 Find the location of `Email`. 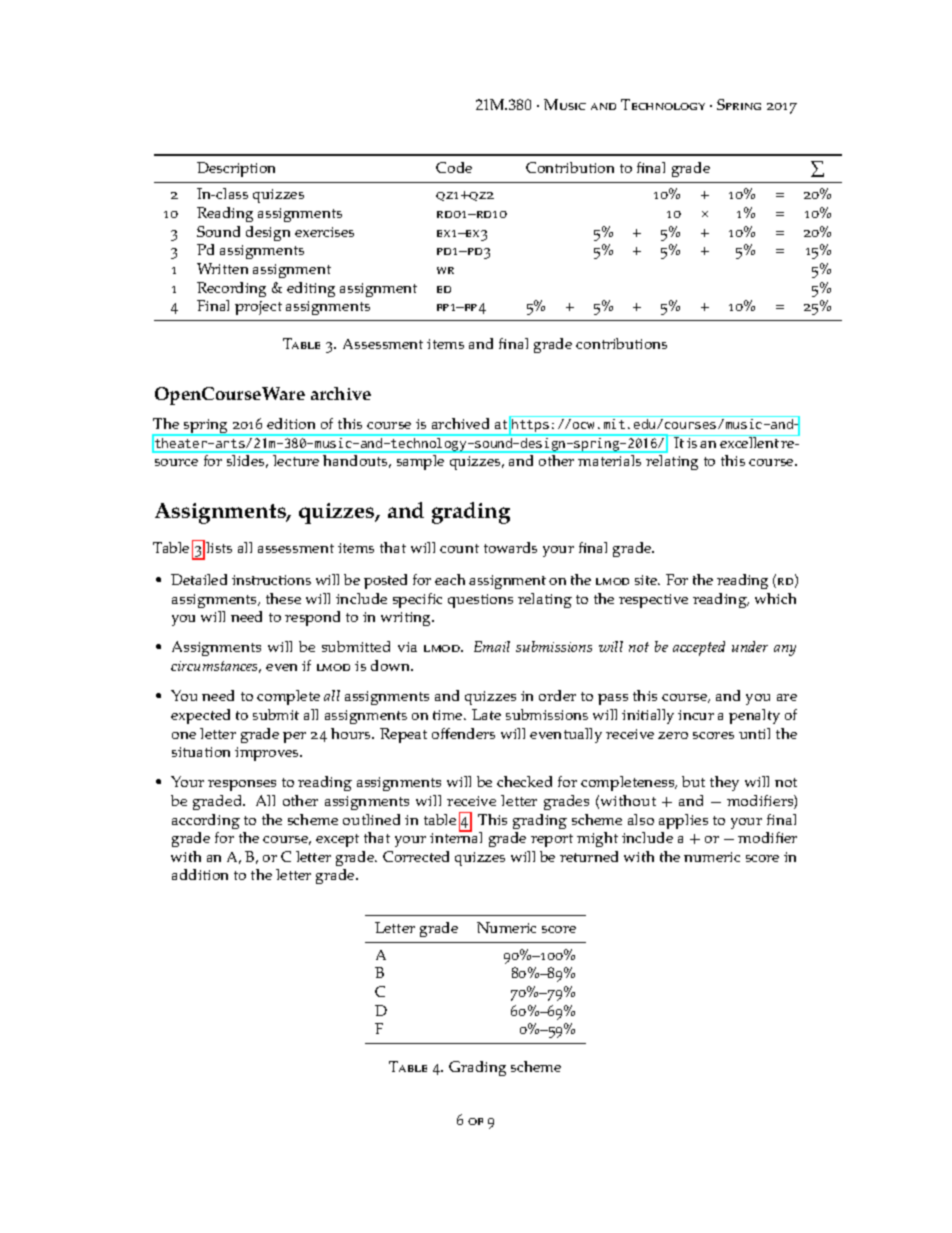

Email is located at coordinates (492, 646).
